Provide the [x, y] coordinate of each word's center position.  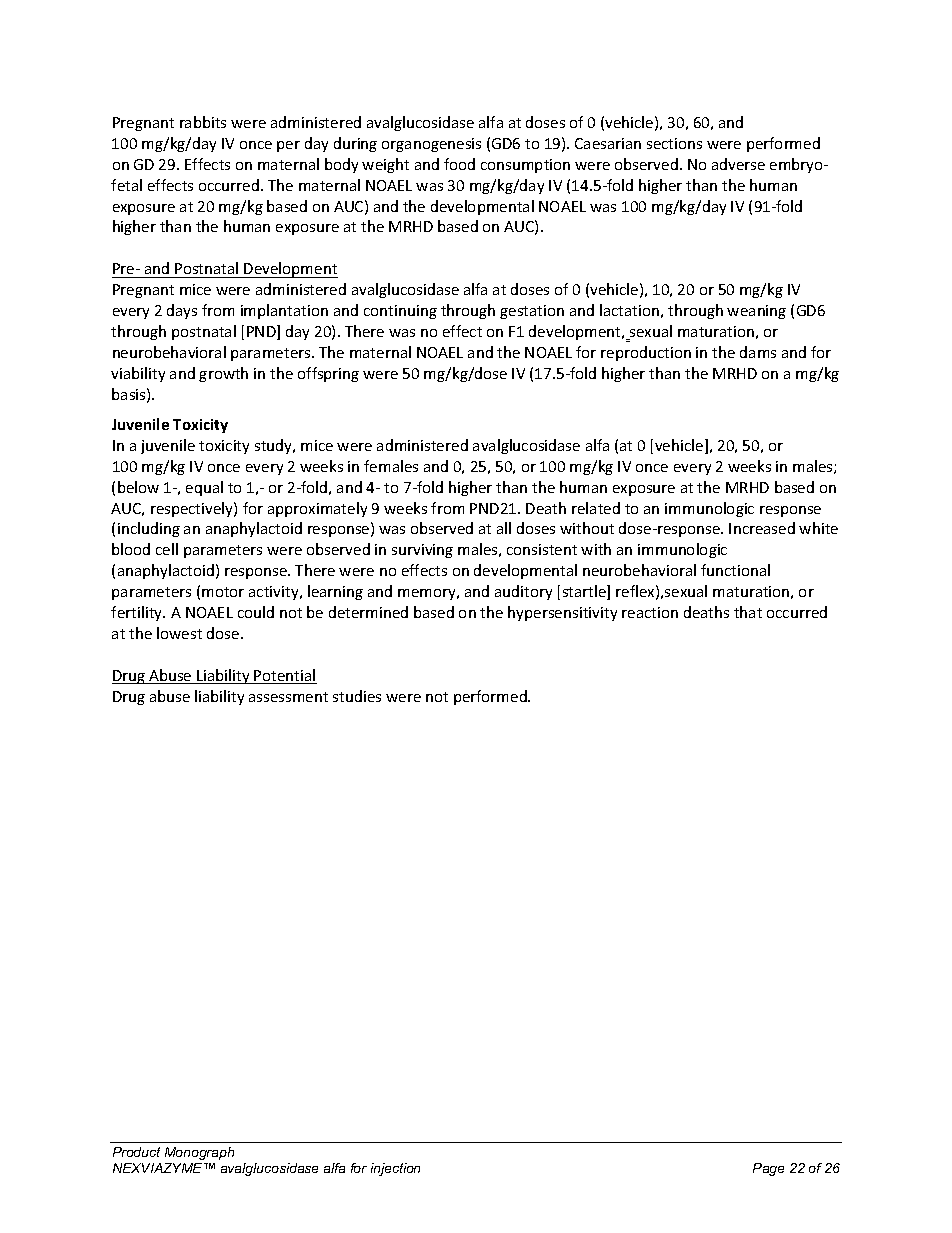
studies [357, 696]
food [459, 164]
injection [395, 1169]
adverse [738, 164]
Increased [762, 528]
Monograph [199, 1153]
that [748, 612]
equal [204, 488]
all [504, 528]
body [341, 165]
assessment [288, 697]
